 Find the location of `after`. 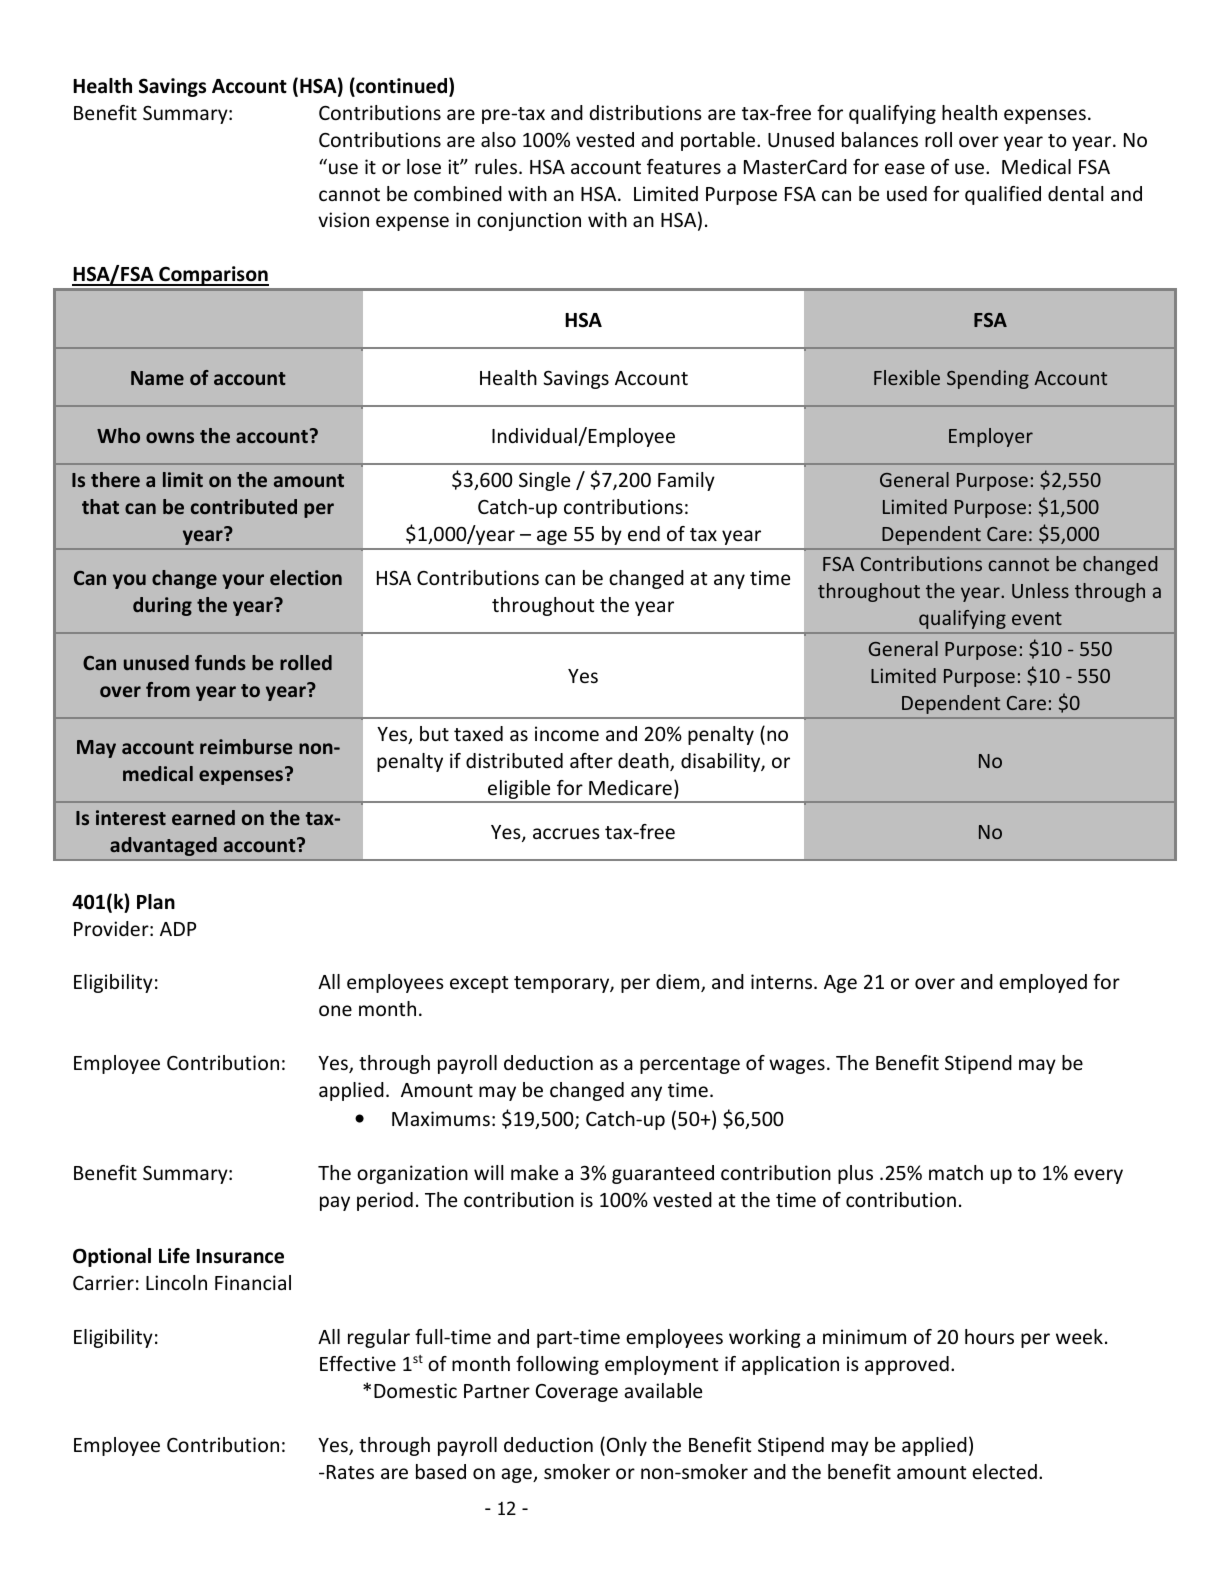

after is located at coordinates (591, 760).
